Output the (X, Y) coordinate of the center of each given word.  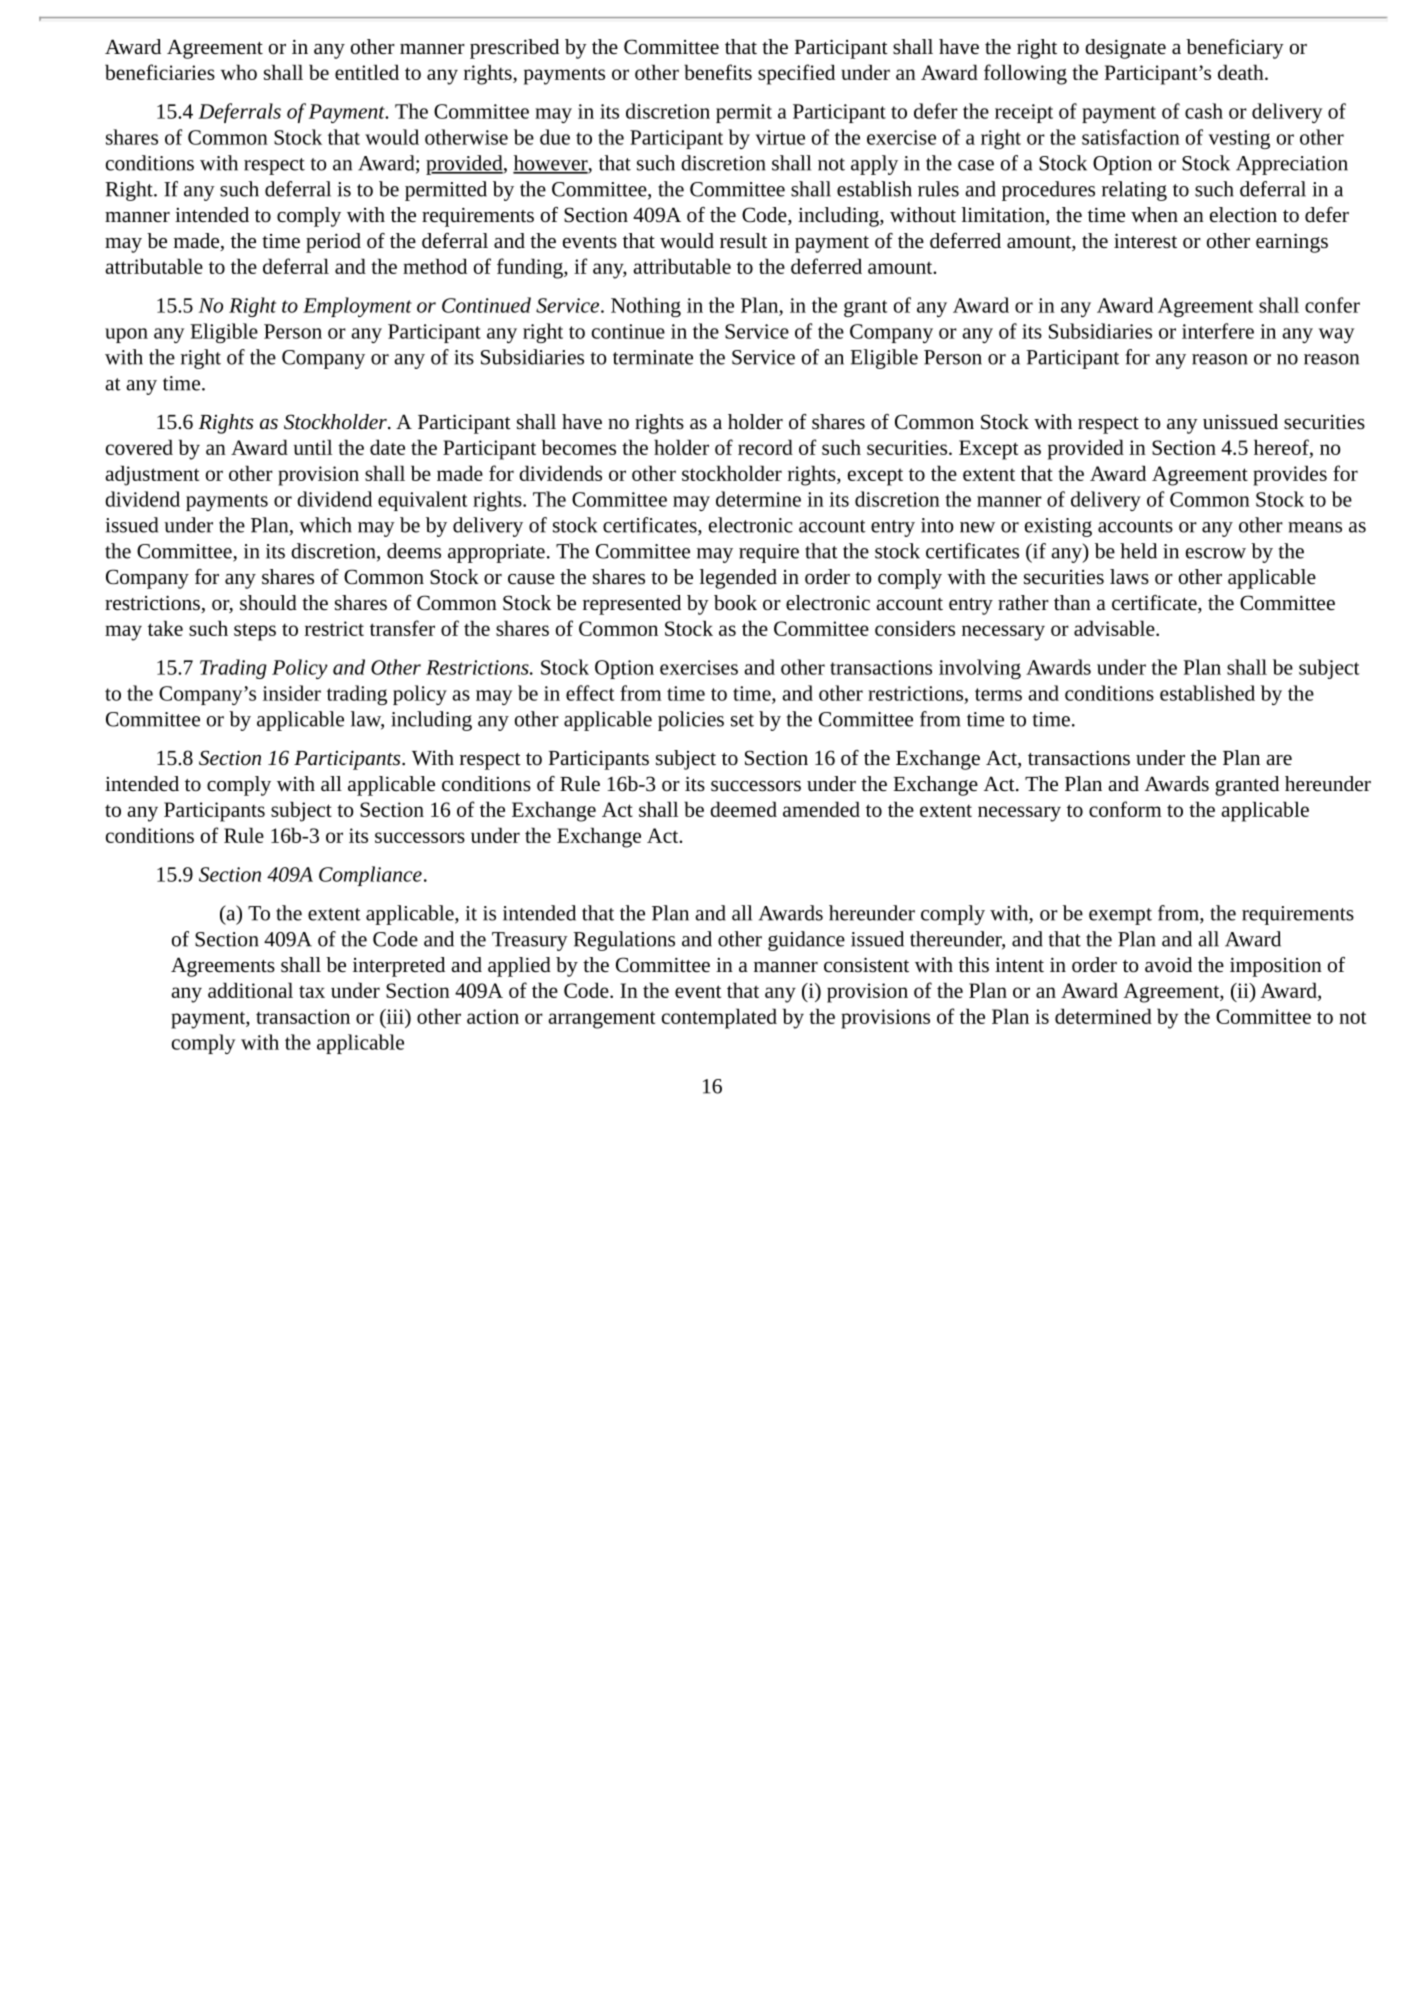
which (325, 525)
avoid (1168, 964)
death (1242, 72)
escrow (1216, 553)
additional (250, 990)
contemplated (719, 1018)
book (735, 602)
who (239, 72)
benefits (718, 72)
